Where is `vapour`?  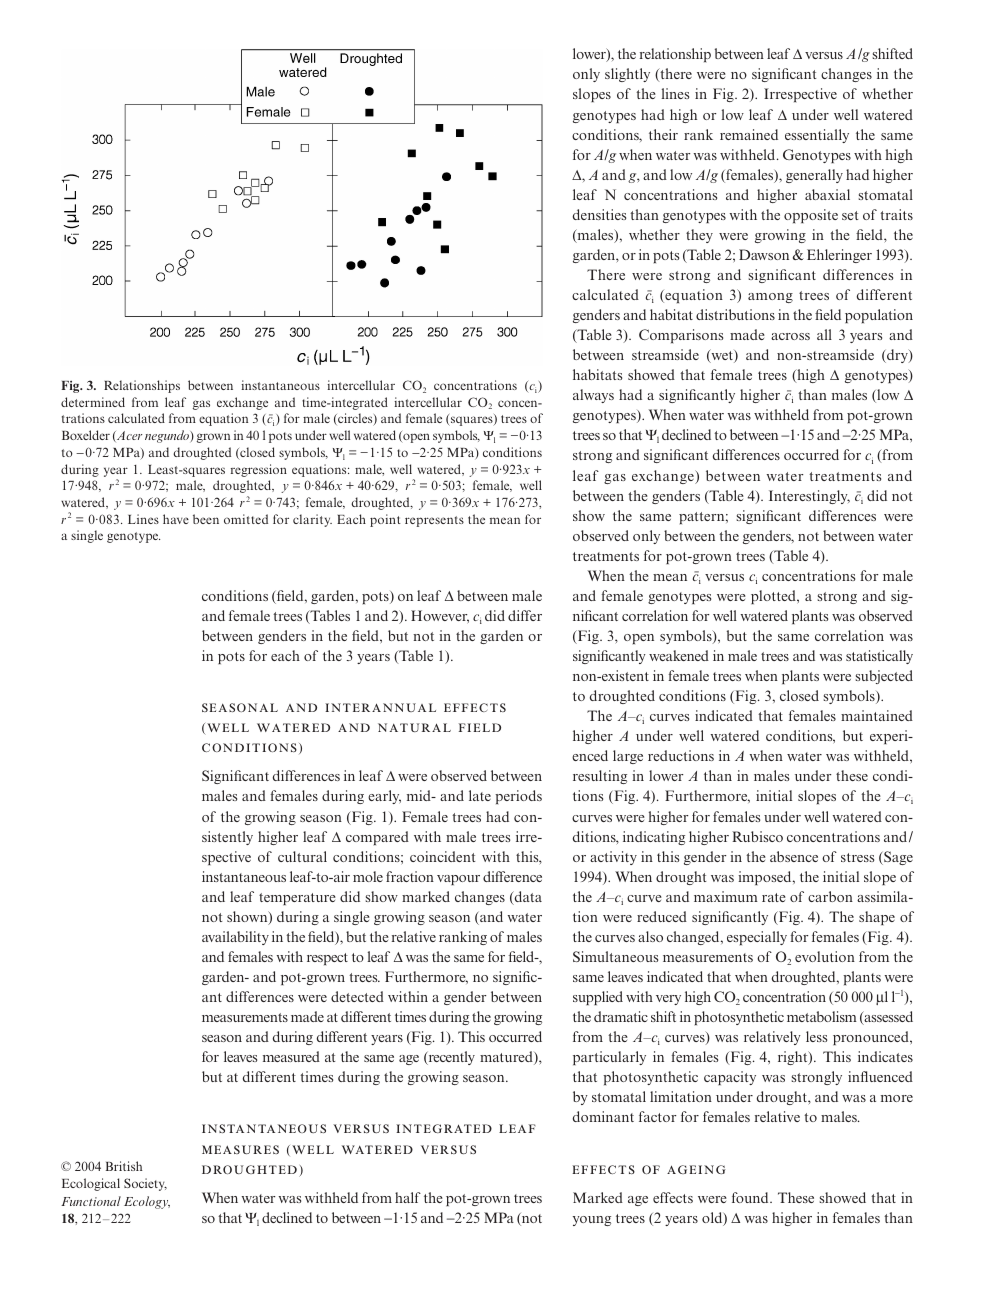
vapour is located at coordinates (458, 880).
